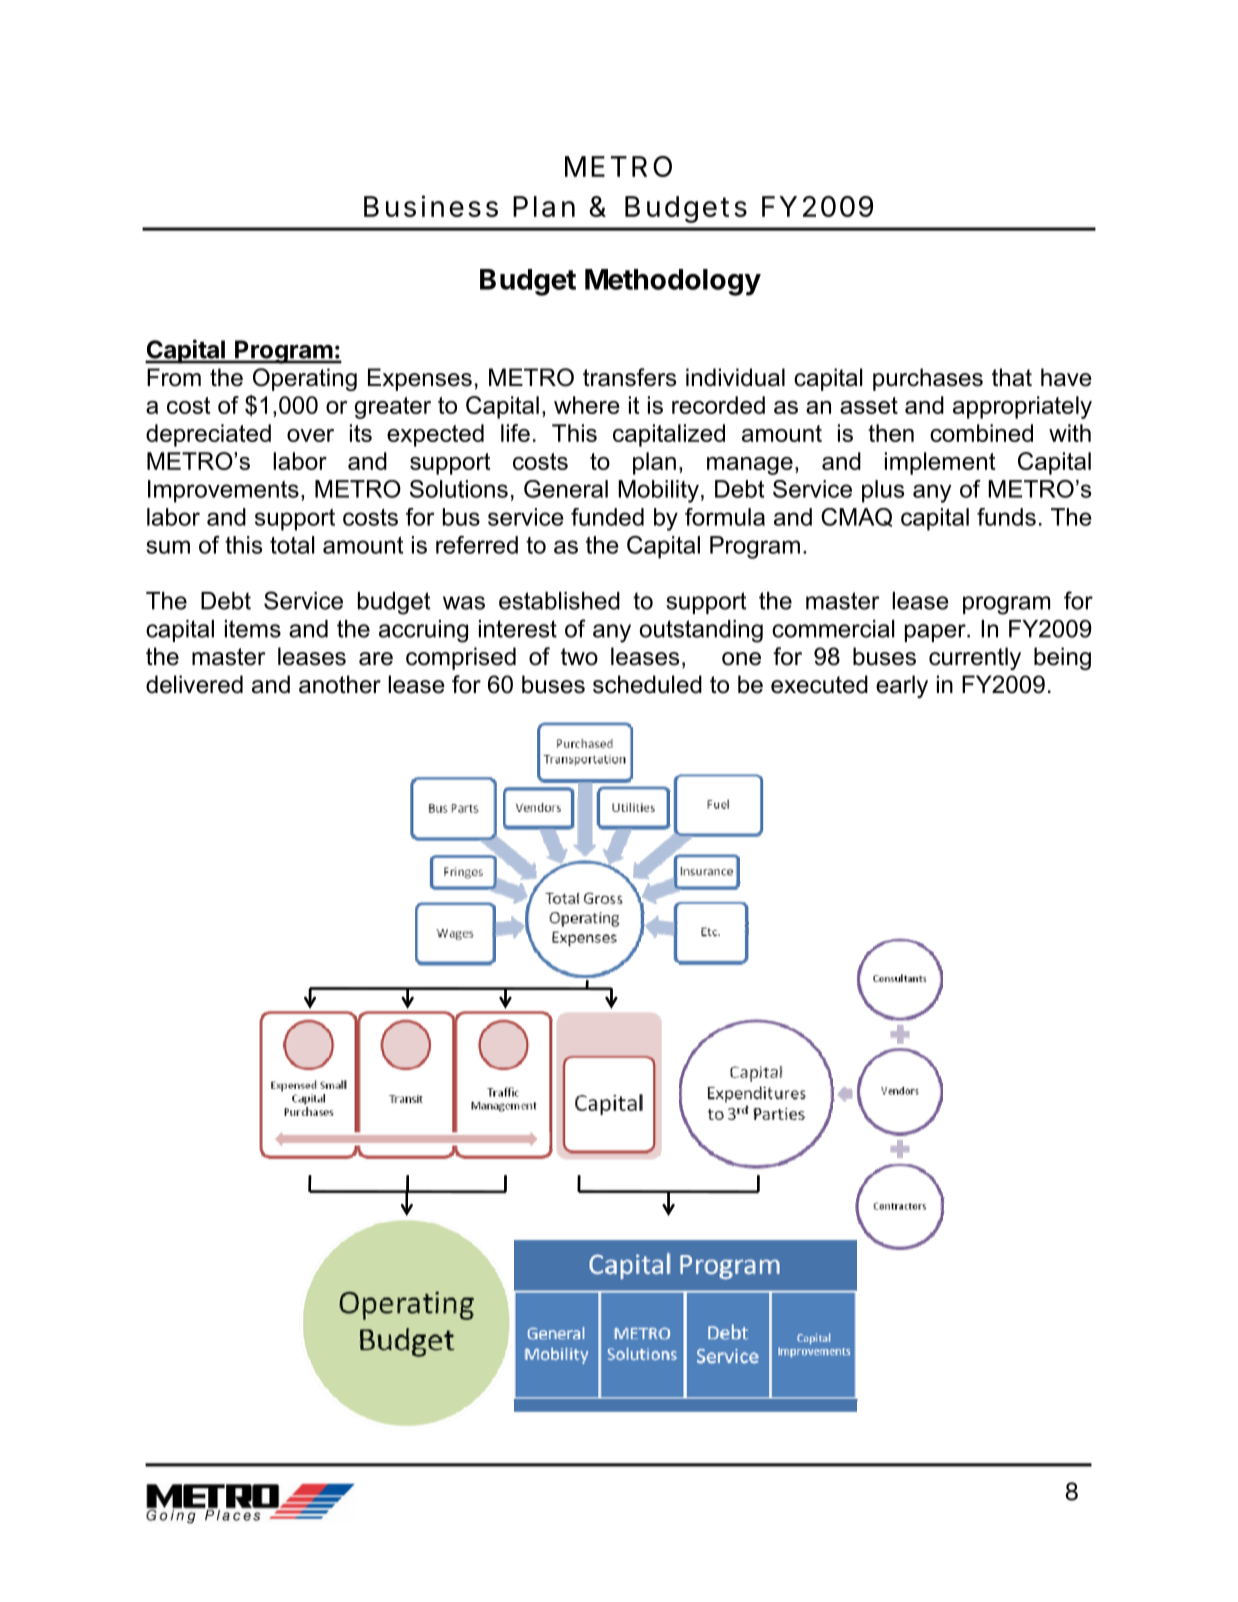 Image resolution: width=1238 pixels, height=1602 pixels. I want to click on transfers, so click(629, 377).
